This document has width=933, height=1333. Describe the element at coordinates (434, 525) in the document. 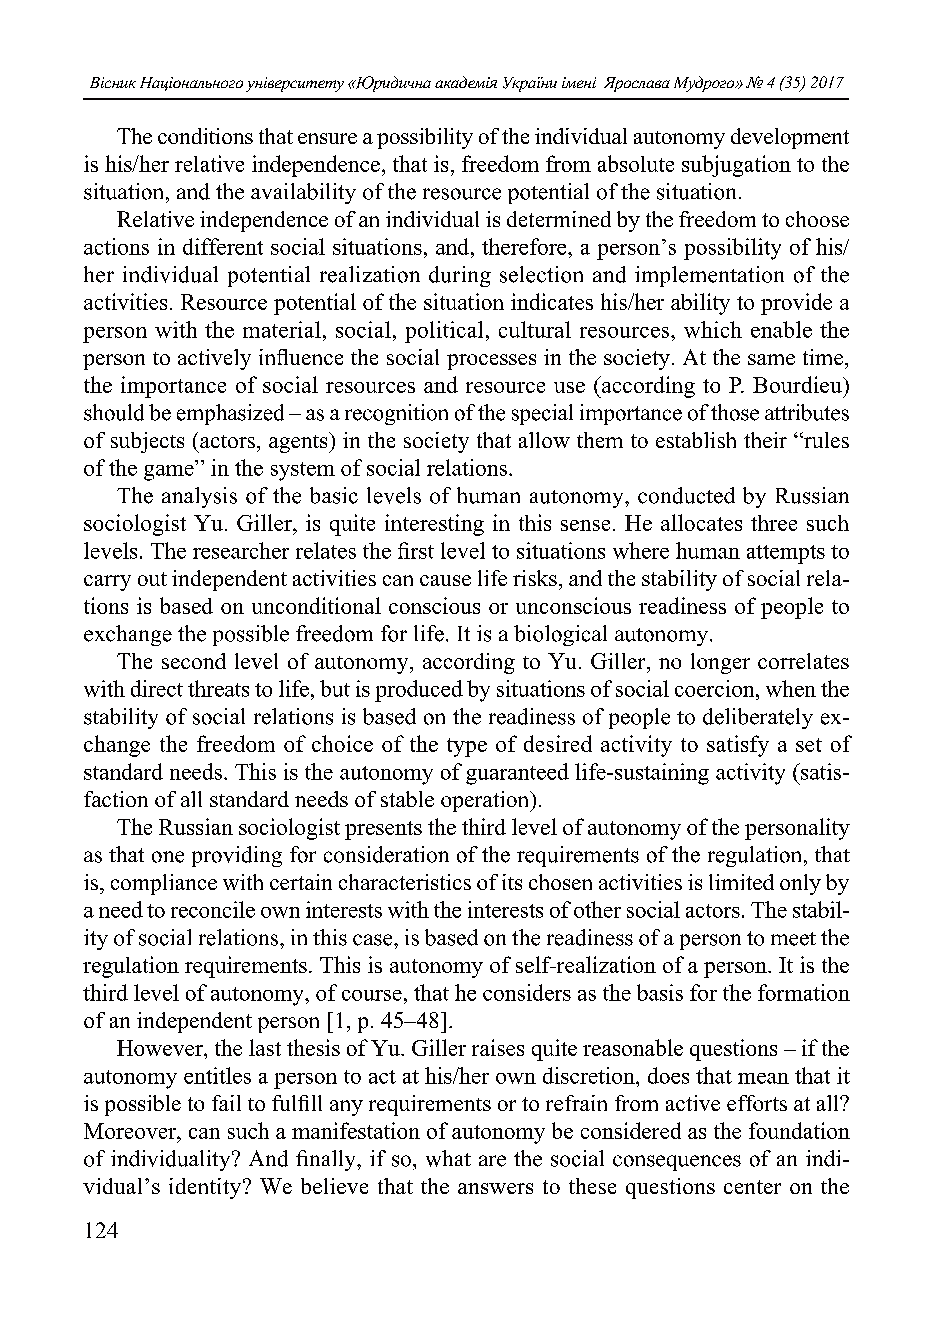

I see `interesting` at that location.
